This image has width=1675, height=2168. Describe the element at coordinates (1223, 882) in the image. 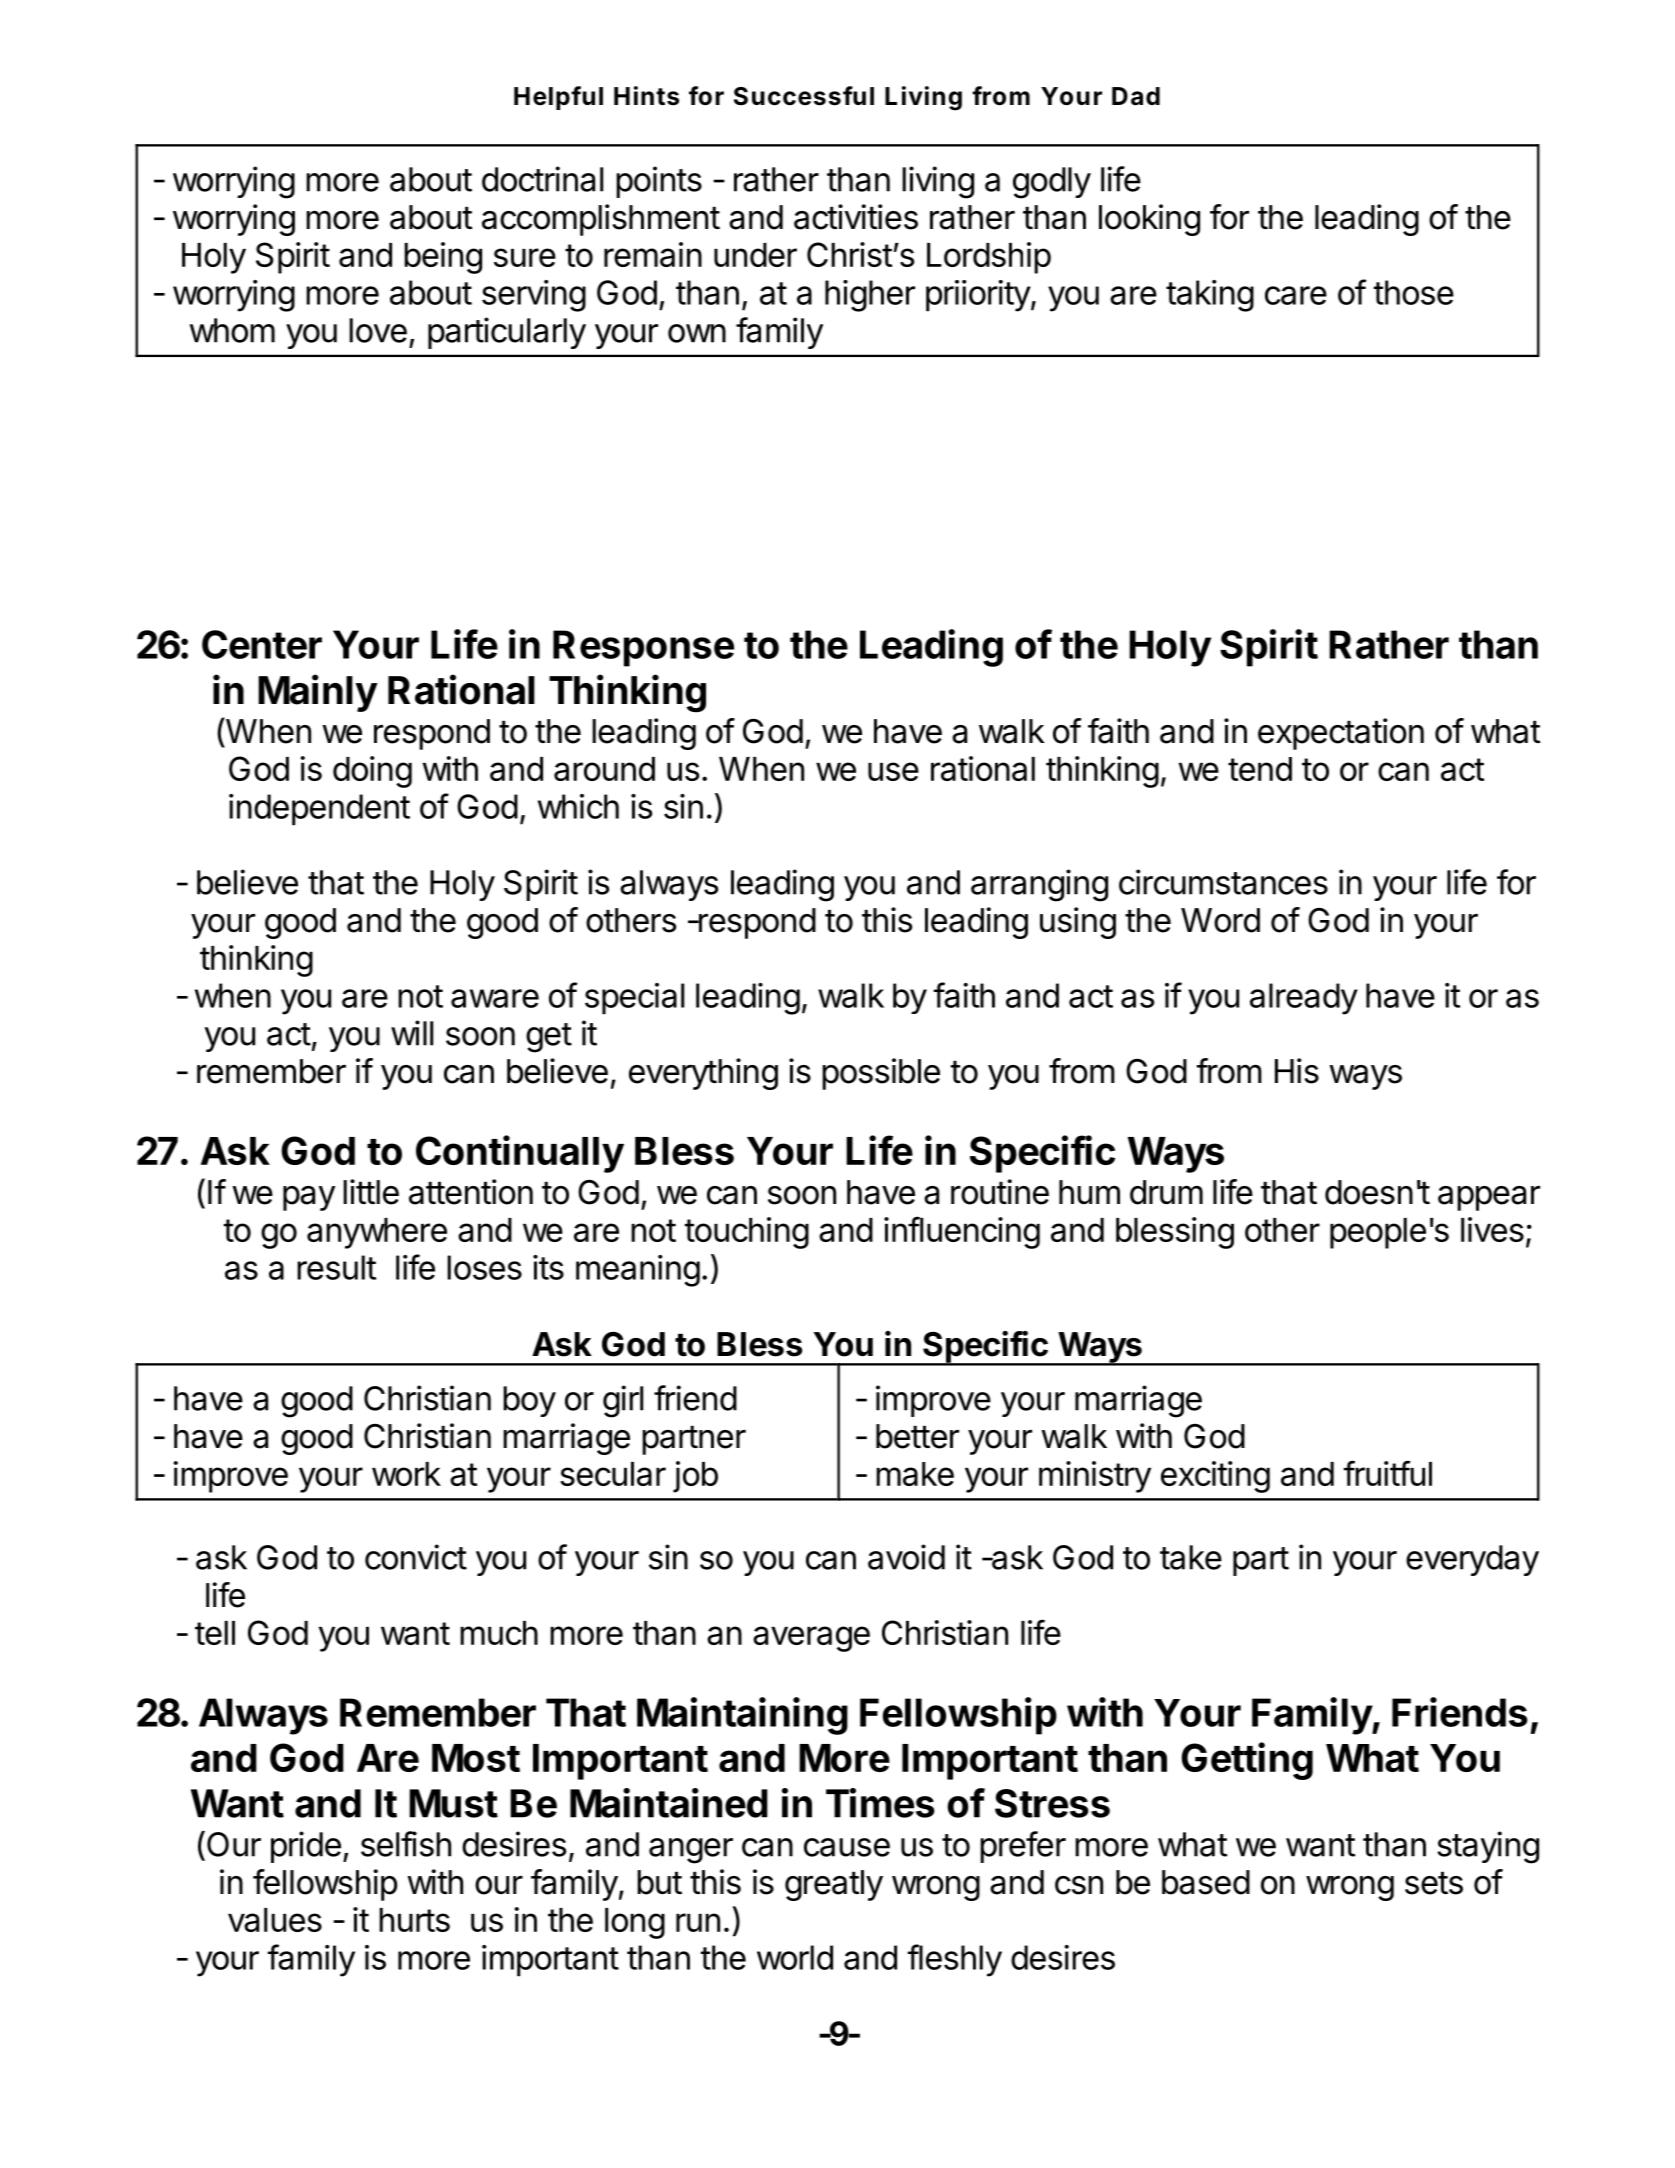

I see `circumstances` at that location.
